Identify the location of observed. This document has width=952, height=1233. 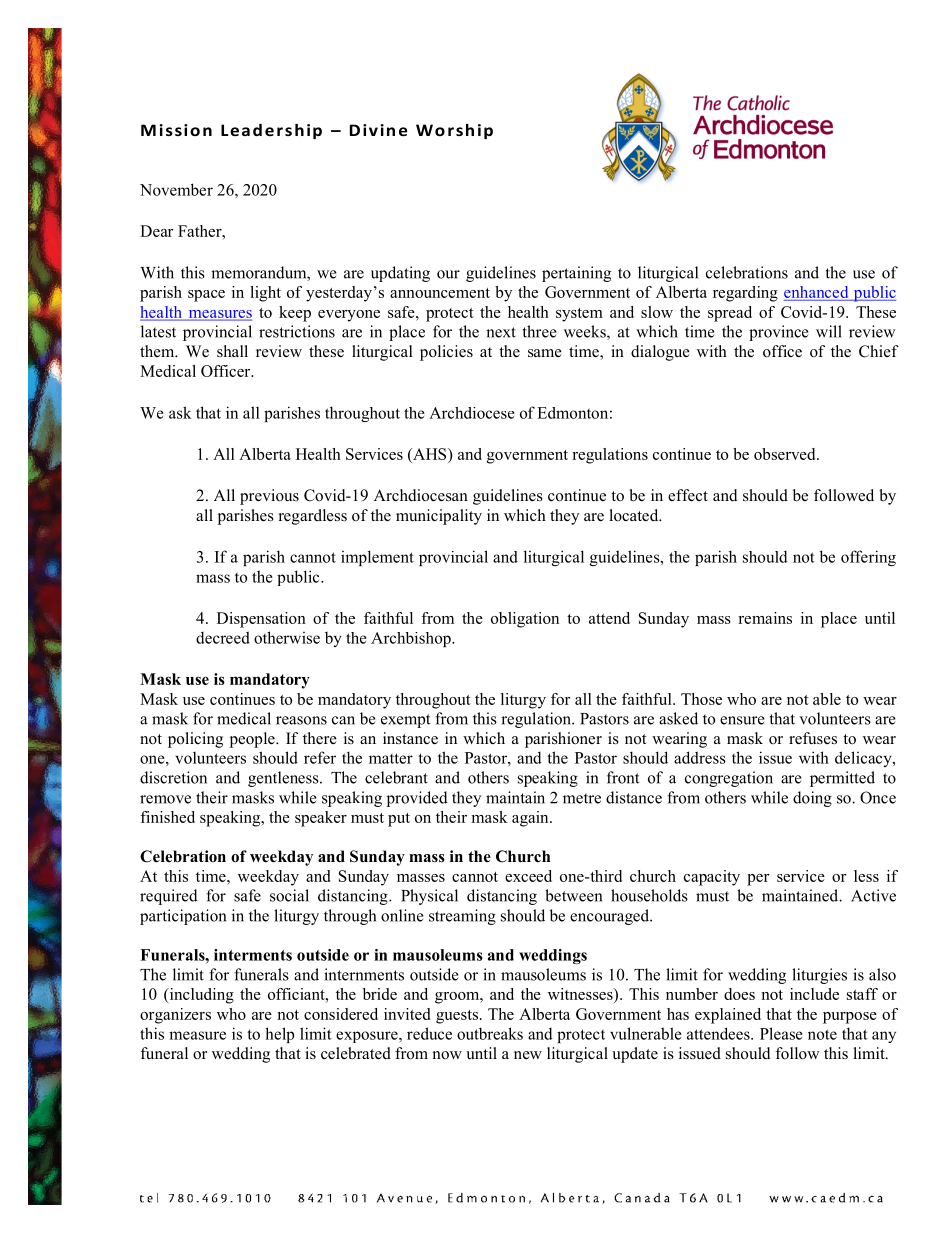
(786, 454).
